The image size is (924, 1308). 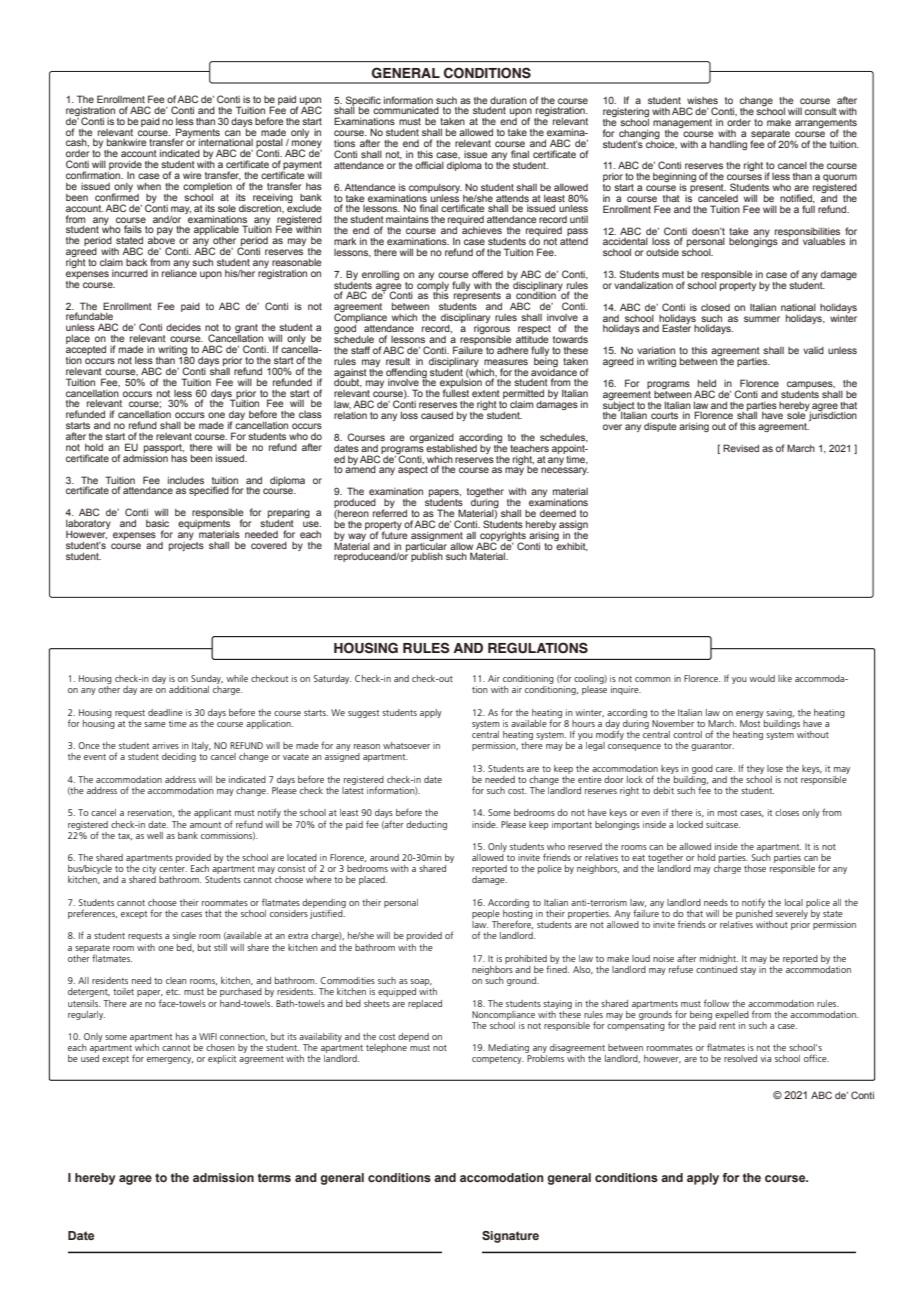 What do you see at coordinates (741, 448) in the screenshot?
I see `Revised` at bounding box center [741, 448].
